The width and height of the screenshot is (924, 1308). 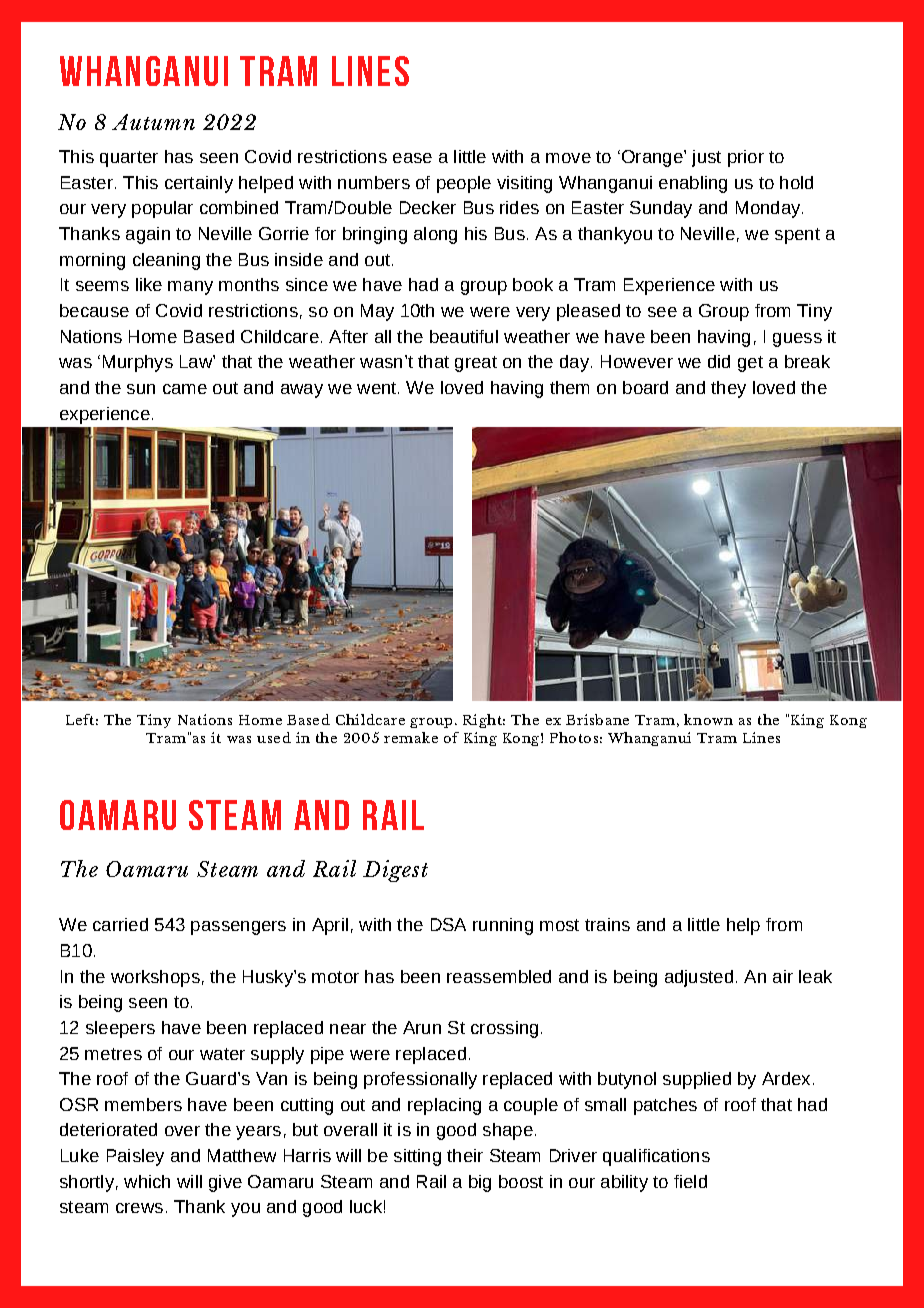 I want to click on remake, so click(x=411, y=737).
